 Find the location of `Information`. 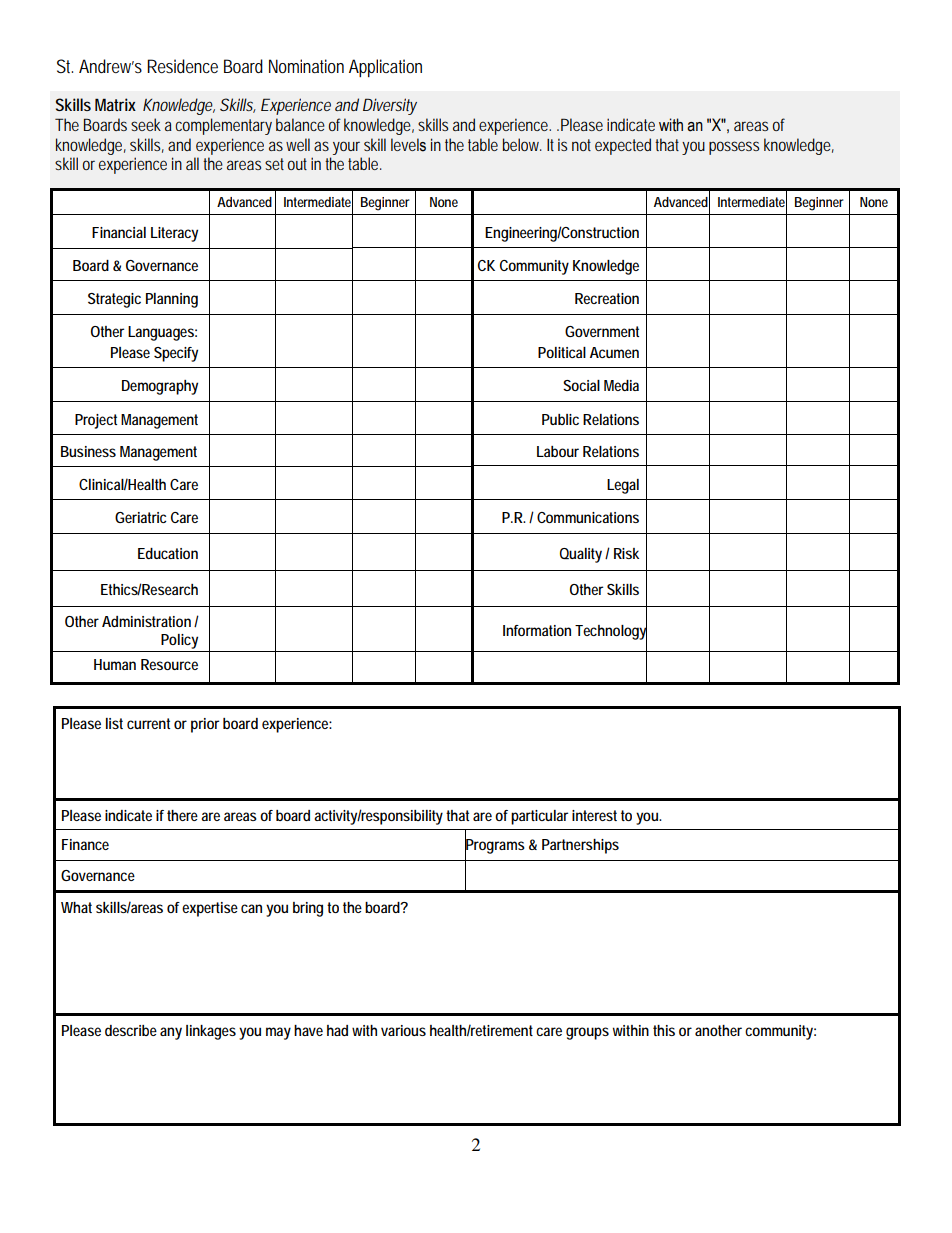

Information is located at coordinates (537, 630).
